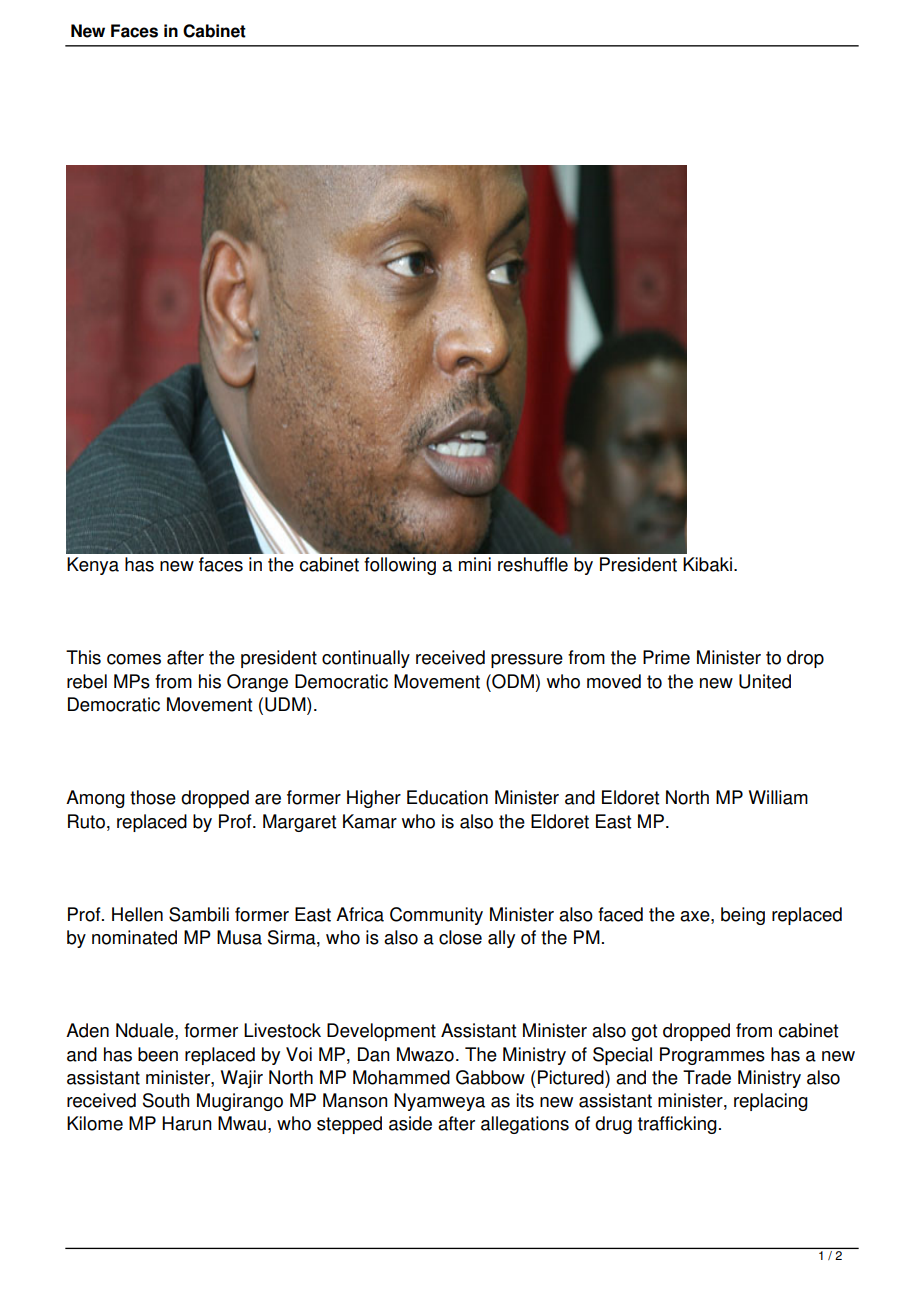 This screenshot has width=924, height=1308. Describe the element at coordinates (153, 797) in the screenshot. I see `those` at that location.
